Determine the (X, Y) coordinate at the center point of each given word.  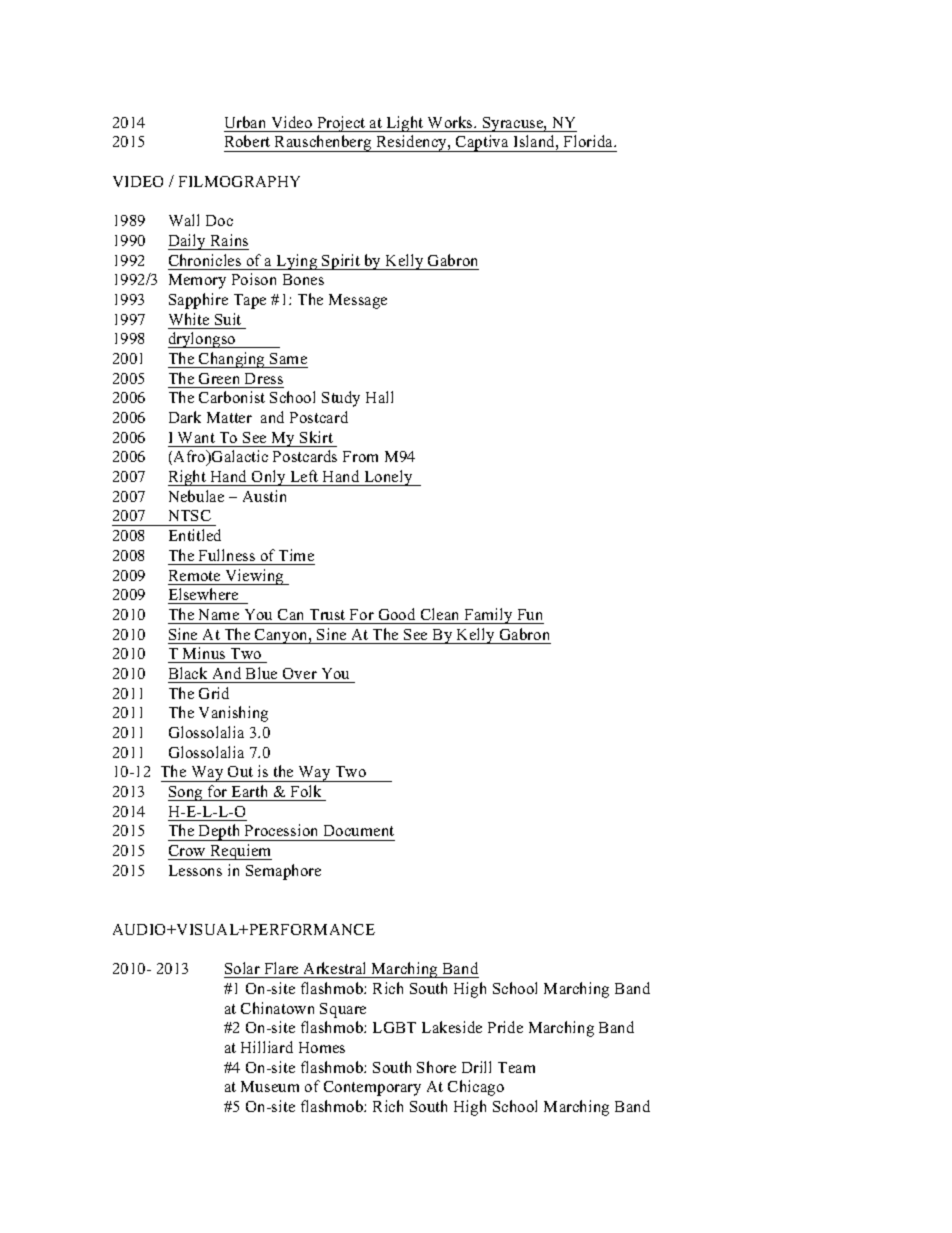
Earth (249, 791)
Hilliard (267, 1047)
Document (359, 830)
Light (405, 124)
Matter (229, 417)
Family (488, 616)
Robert (247, 141)
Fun (530, 614)
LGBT (394, 1027)
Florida (589, 141)
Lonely (388, 478)
